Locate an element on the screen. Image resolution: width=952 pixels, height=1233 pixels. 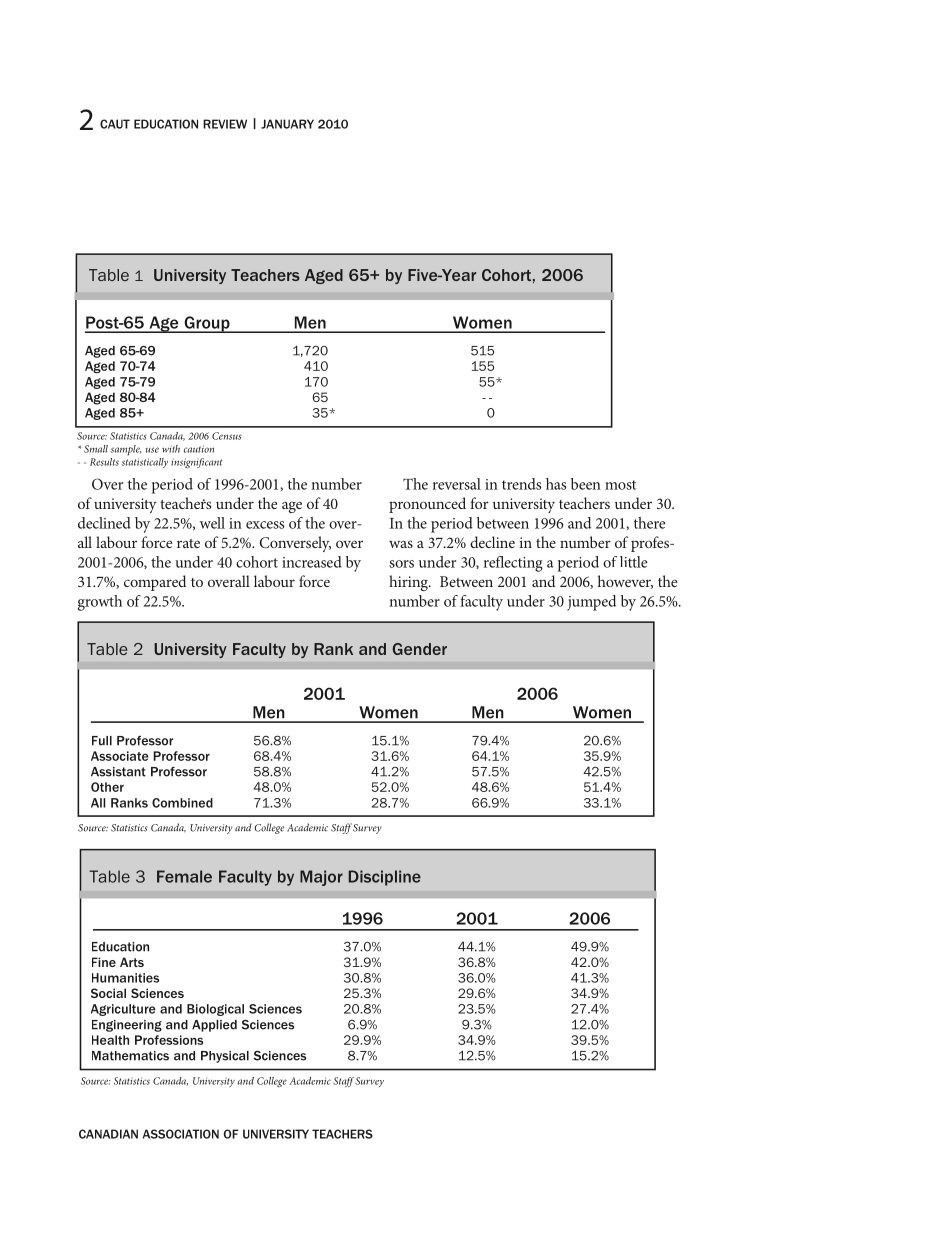
REVIEW is located at coordinates (225, 124).
